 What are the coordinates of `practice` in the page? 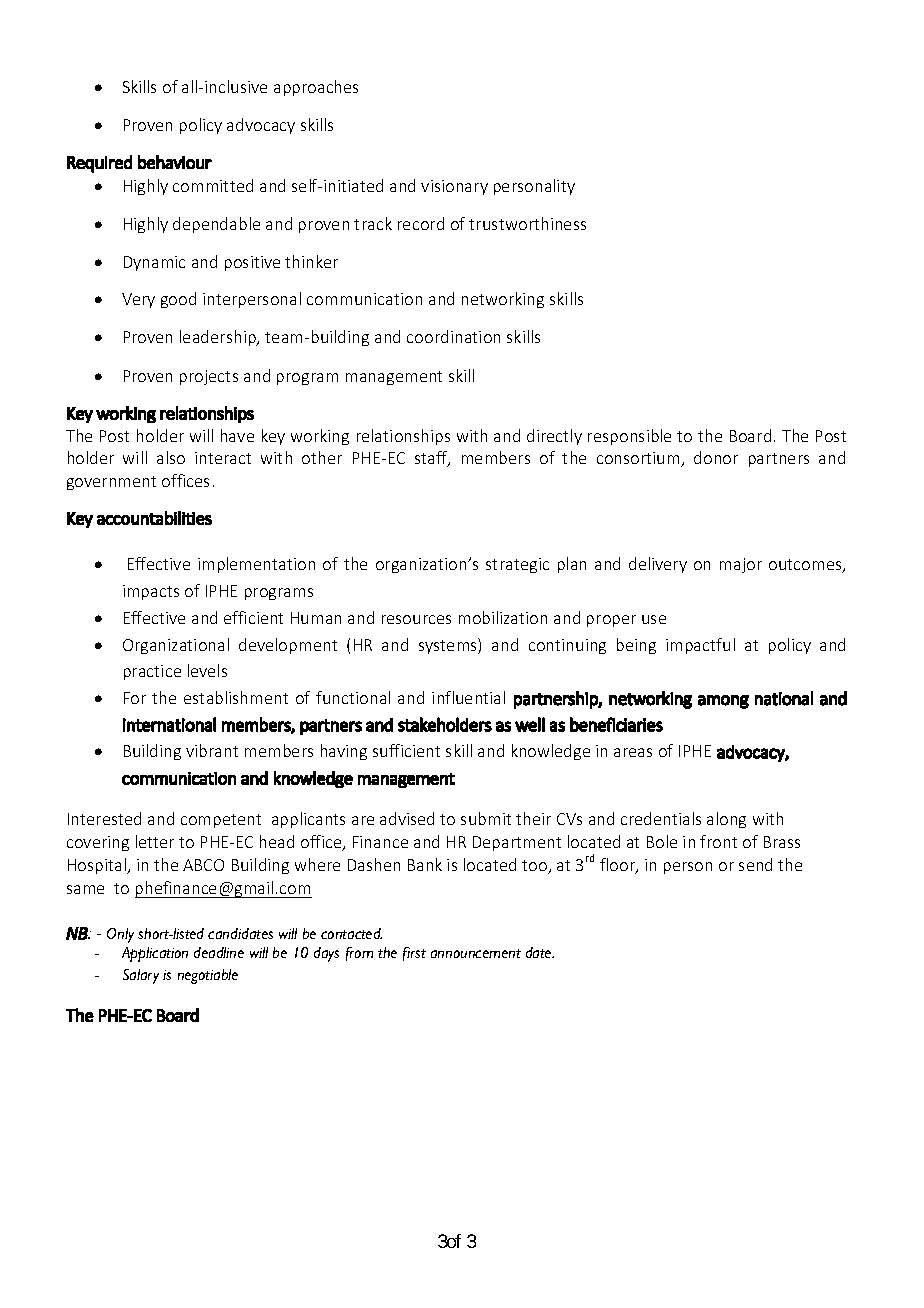 It's located at (152, 672).
